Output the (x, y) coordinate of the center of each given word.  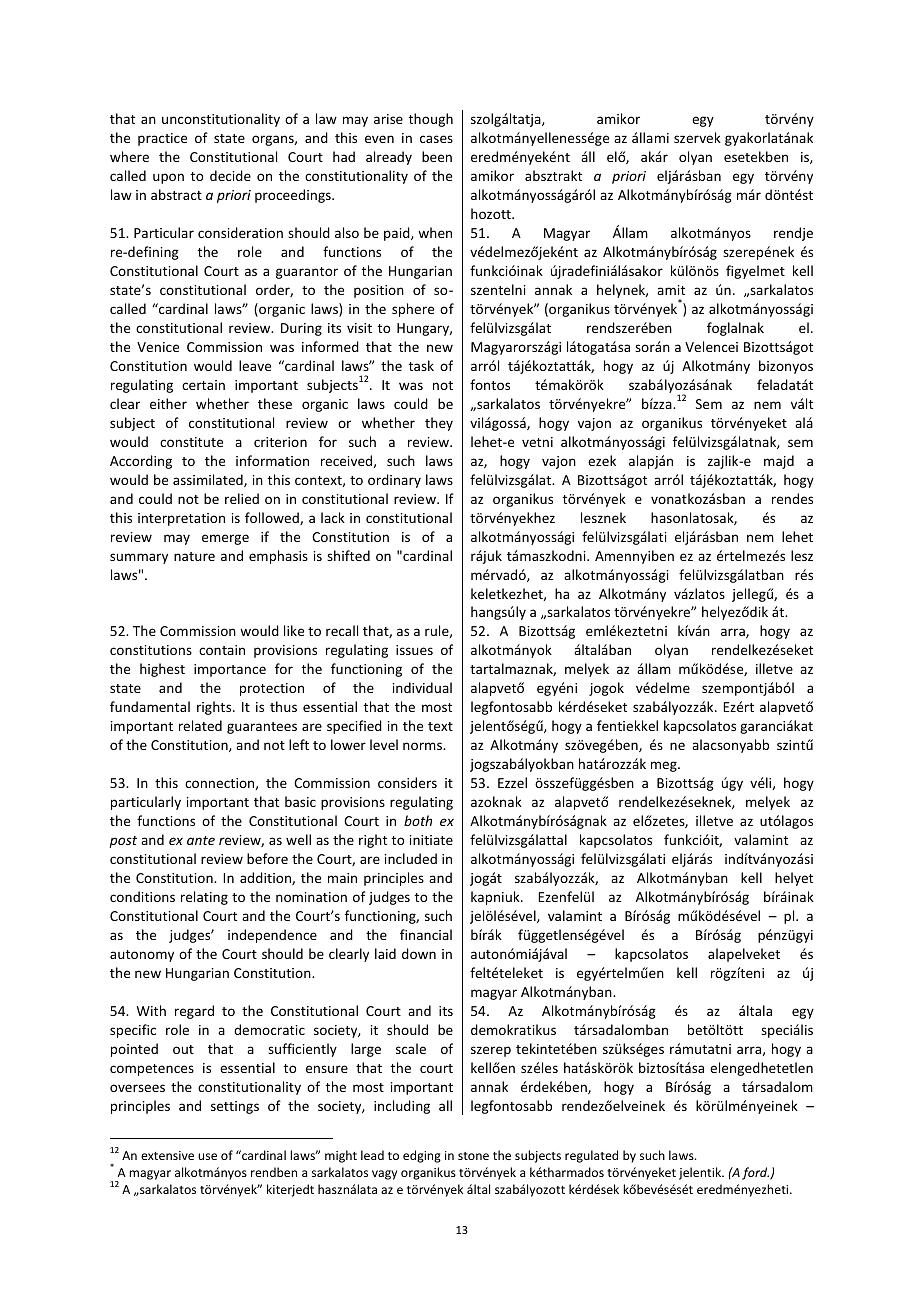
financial (426, 934)
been (437, 156)
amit (671, 290)
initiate (431, 840)
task (421, 365)
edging (422, 1156)
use (207, 1156)
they (439, 424)
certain (203, 385)
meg (665, 766)
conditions (142, 896)
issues (414, 650)
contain (222, 650)
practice (162, 139)
